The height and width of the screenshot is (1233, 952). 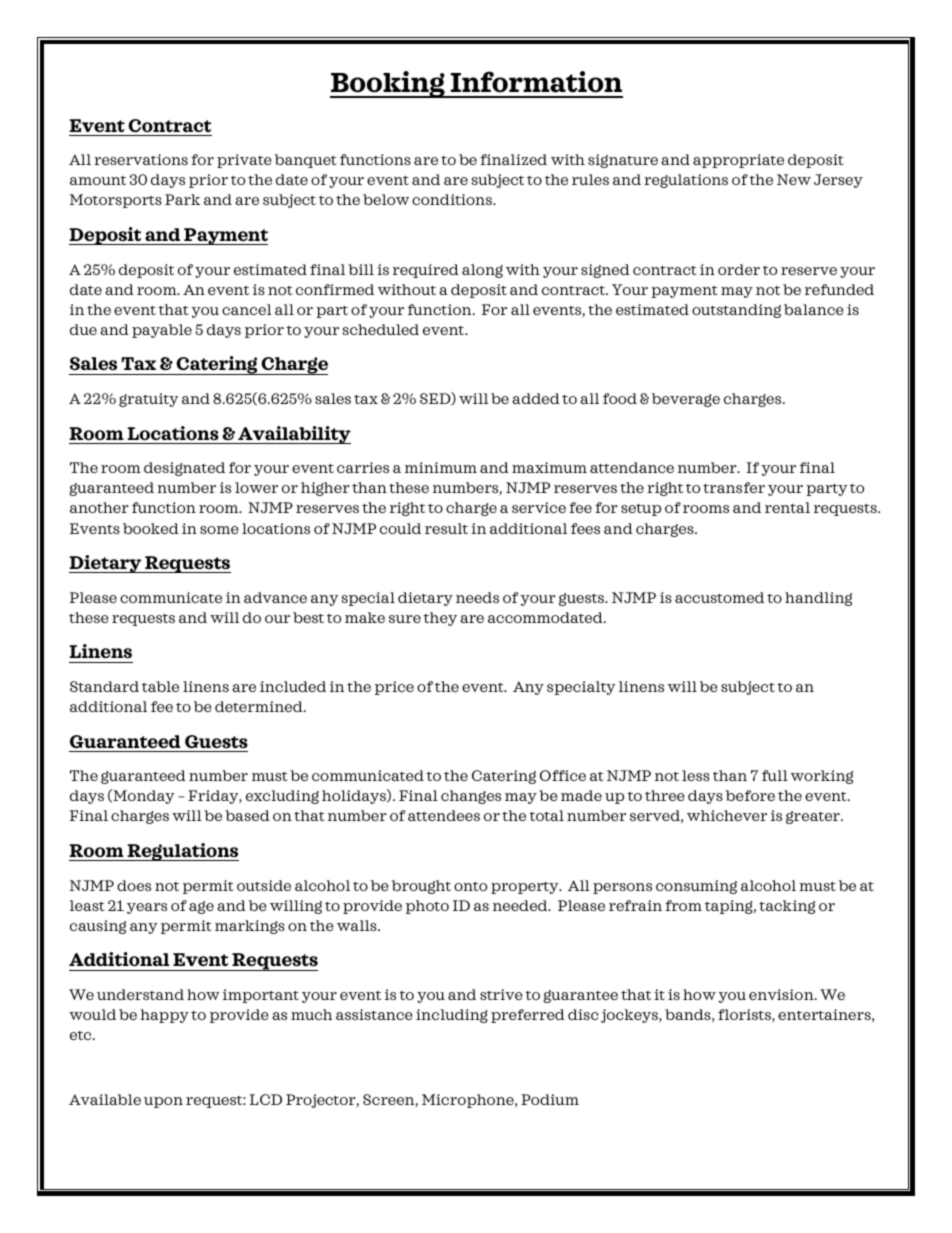 I want to click on changes, so click(x=471, y=797).
